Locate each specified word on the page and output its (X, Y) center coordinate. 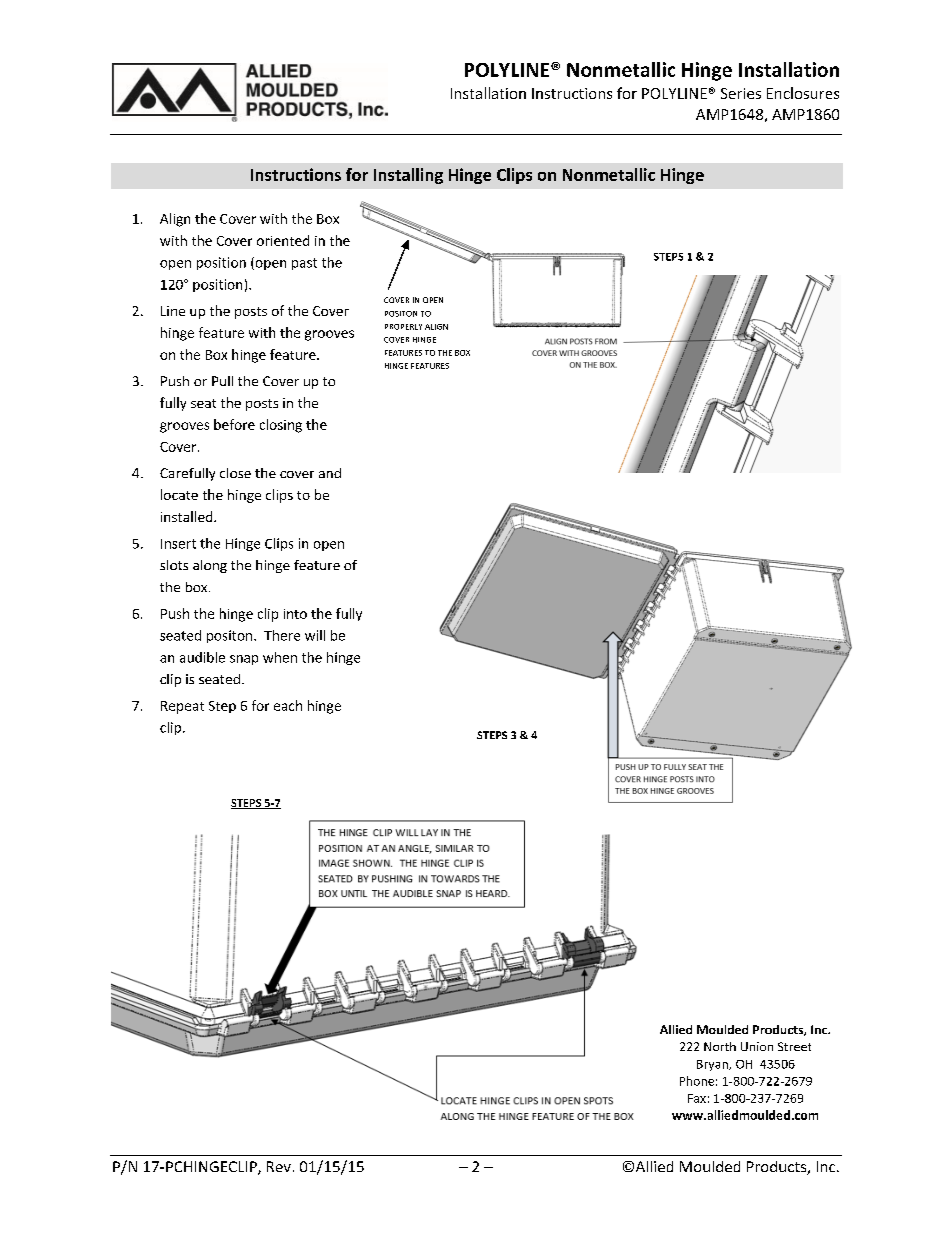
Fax (697, 1098)
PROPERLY (403, 327)
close (235, 473)
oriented (283, 240)
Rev (279, 1166)
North (720, 1046)
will (315, 635)
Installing (408, 176)
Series (741, 93)
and (330, 473)
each (288, 705)
